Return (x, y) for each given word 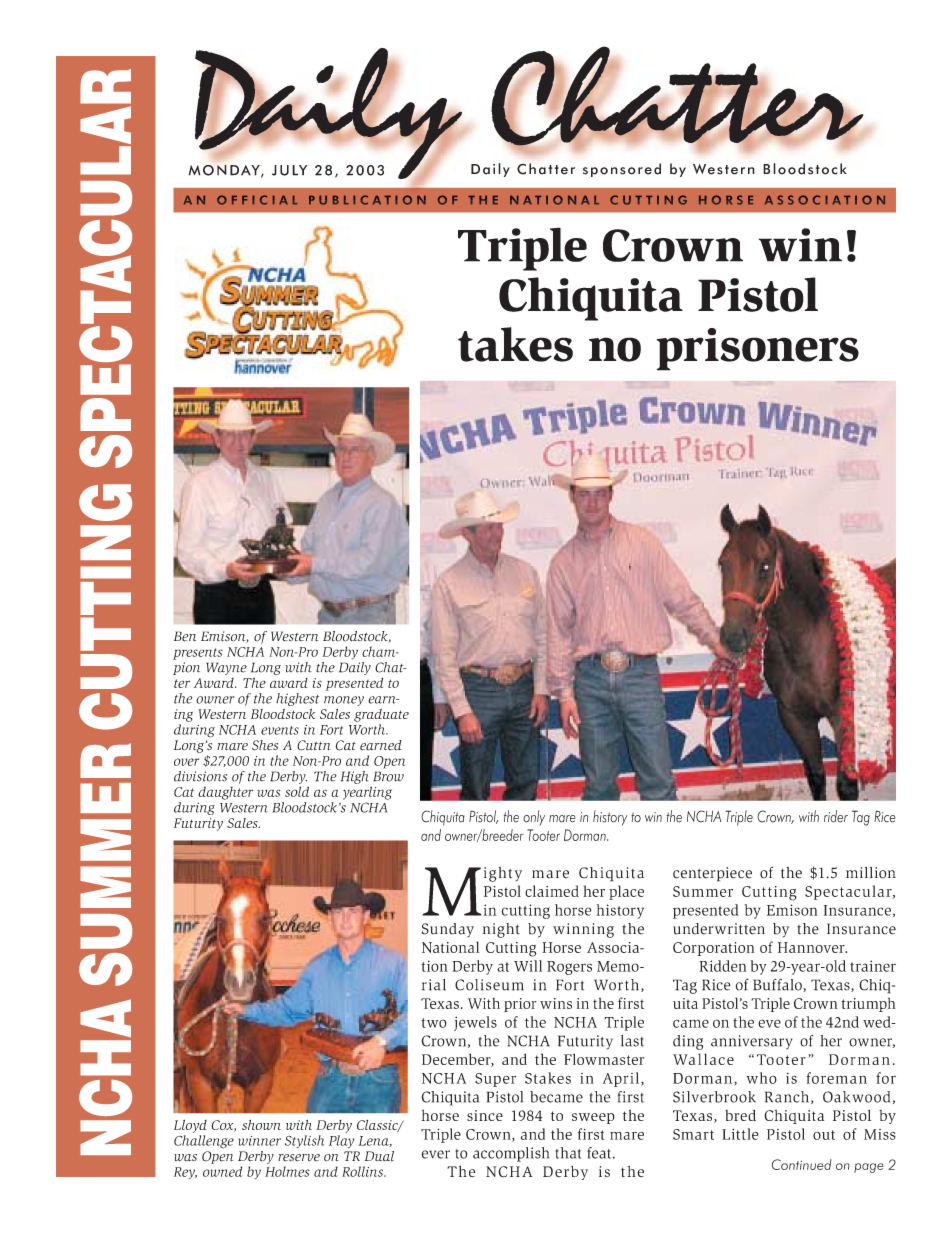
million (871, 873)
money (344, 701)
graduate (381, 715)
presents (198, 654)
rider (836, 816)
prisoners (757, 349)
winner (259, 1141)
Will (528, 966)
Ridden (723, 966)
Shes (265, 745)
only (534, 818)
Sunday (448, 930)
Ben (185, 636)
